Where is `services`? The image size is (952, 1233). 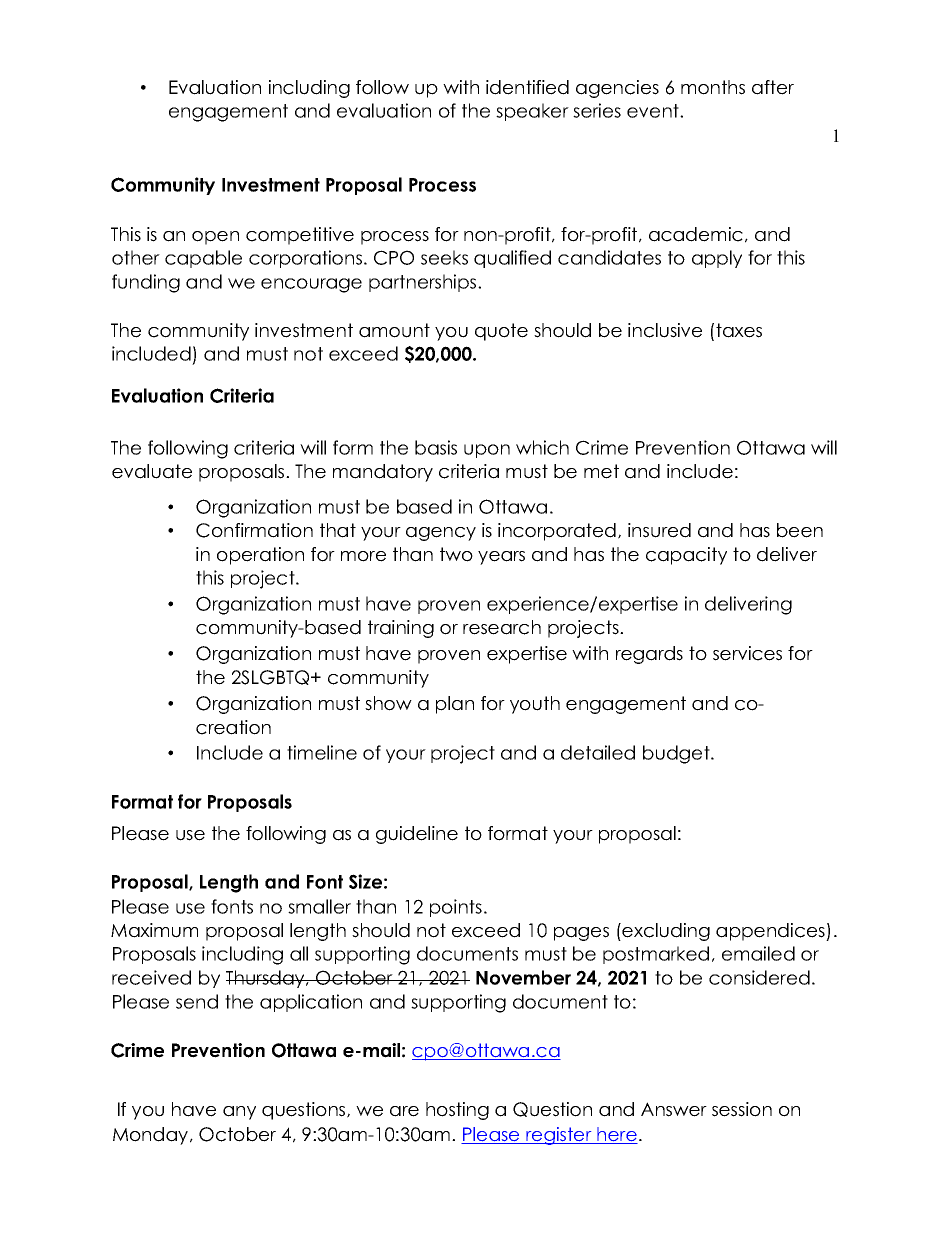 services is located at coordinates (747, 653).
